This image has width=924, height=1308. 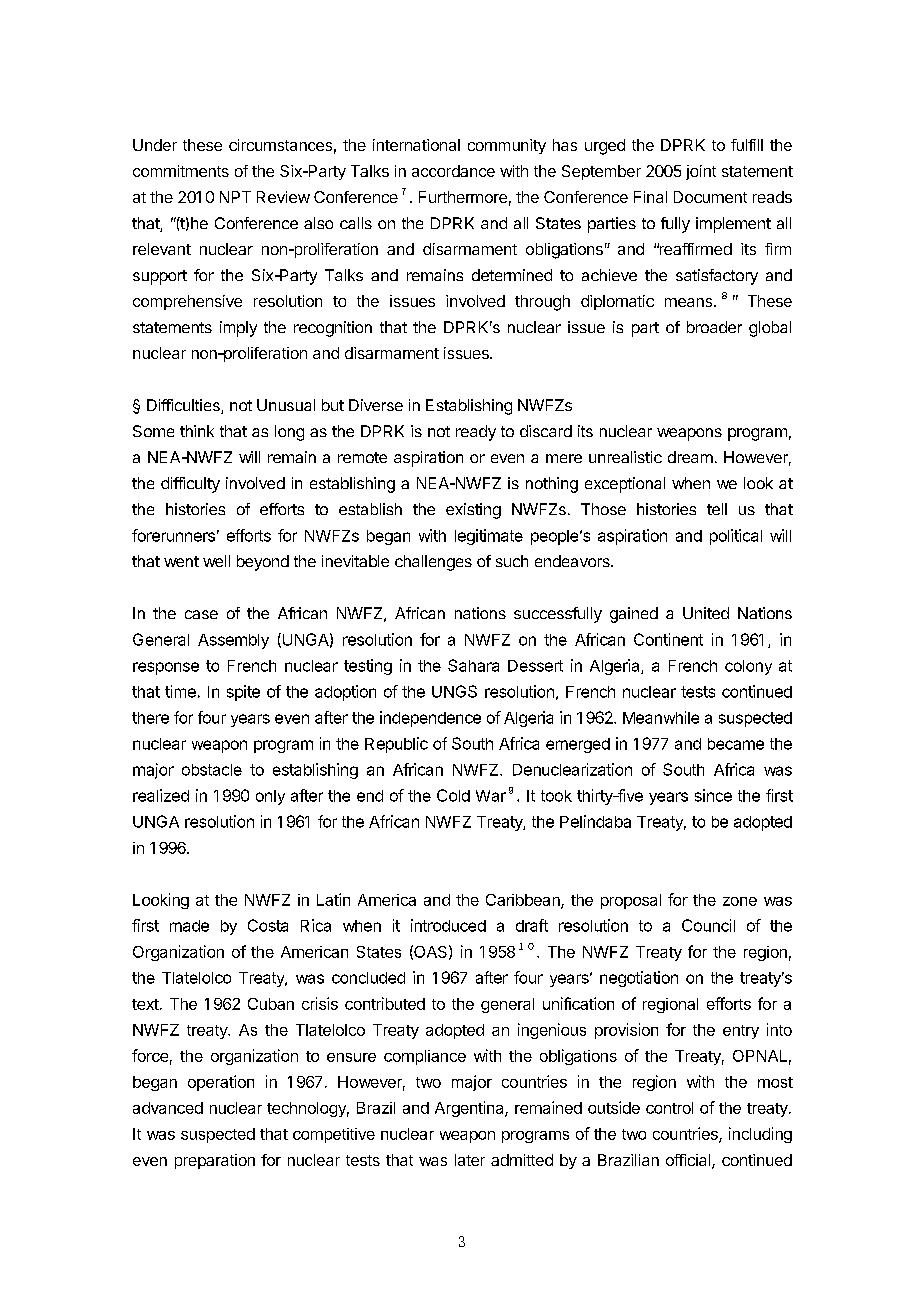 I want to click on Assembly, so click(x=233, y=641).
